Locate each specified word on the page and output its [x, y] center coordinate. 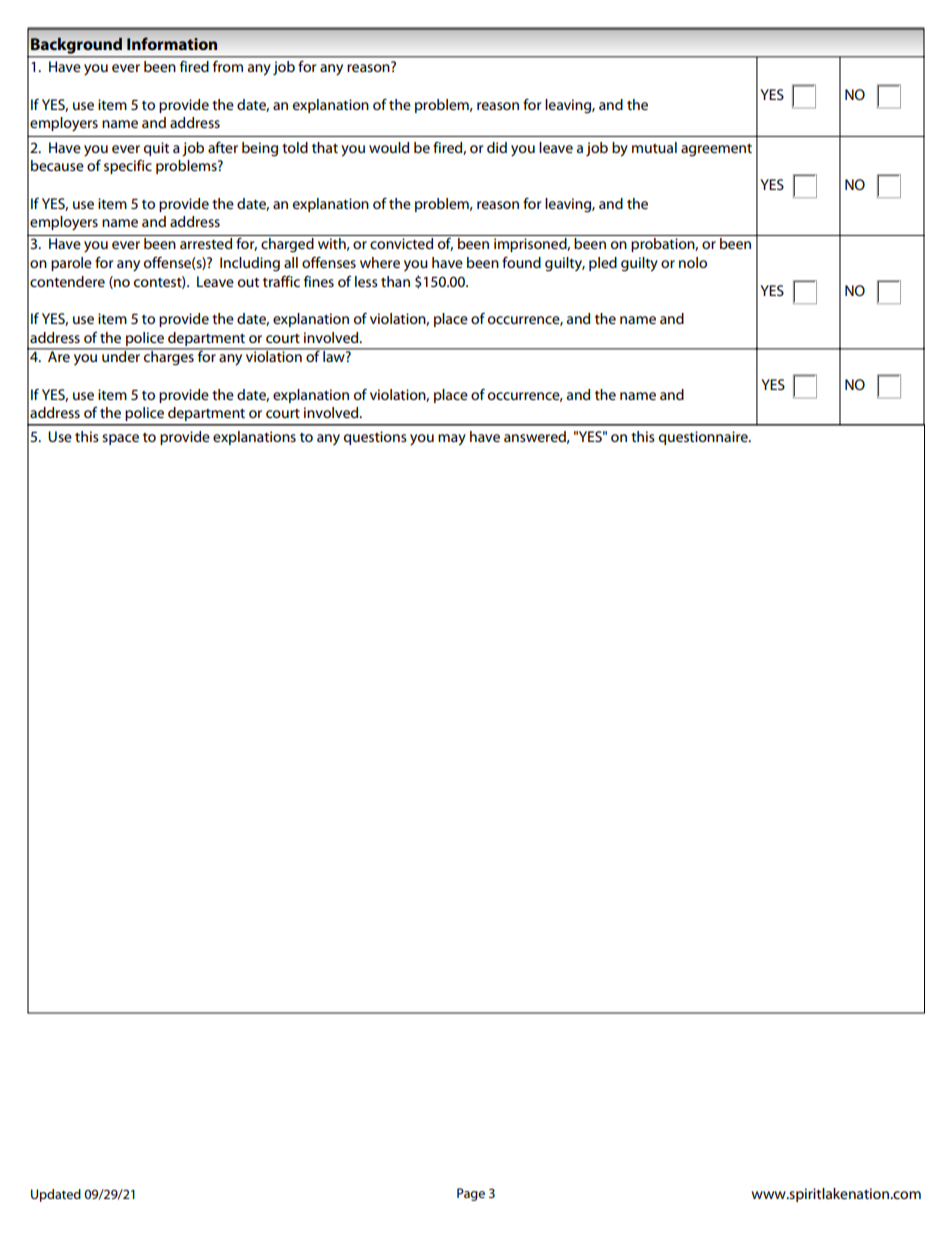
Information [172, 43]
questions [375, 438]
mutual [654, 147]
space [120, 439]
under [121, 355]
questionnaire [704, 438]
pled [603, 264]
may [452, 440]
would [389, 147]
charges [169, 357]
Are [59, 355]
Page [471, 1194]
